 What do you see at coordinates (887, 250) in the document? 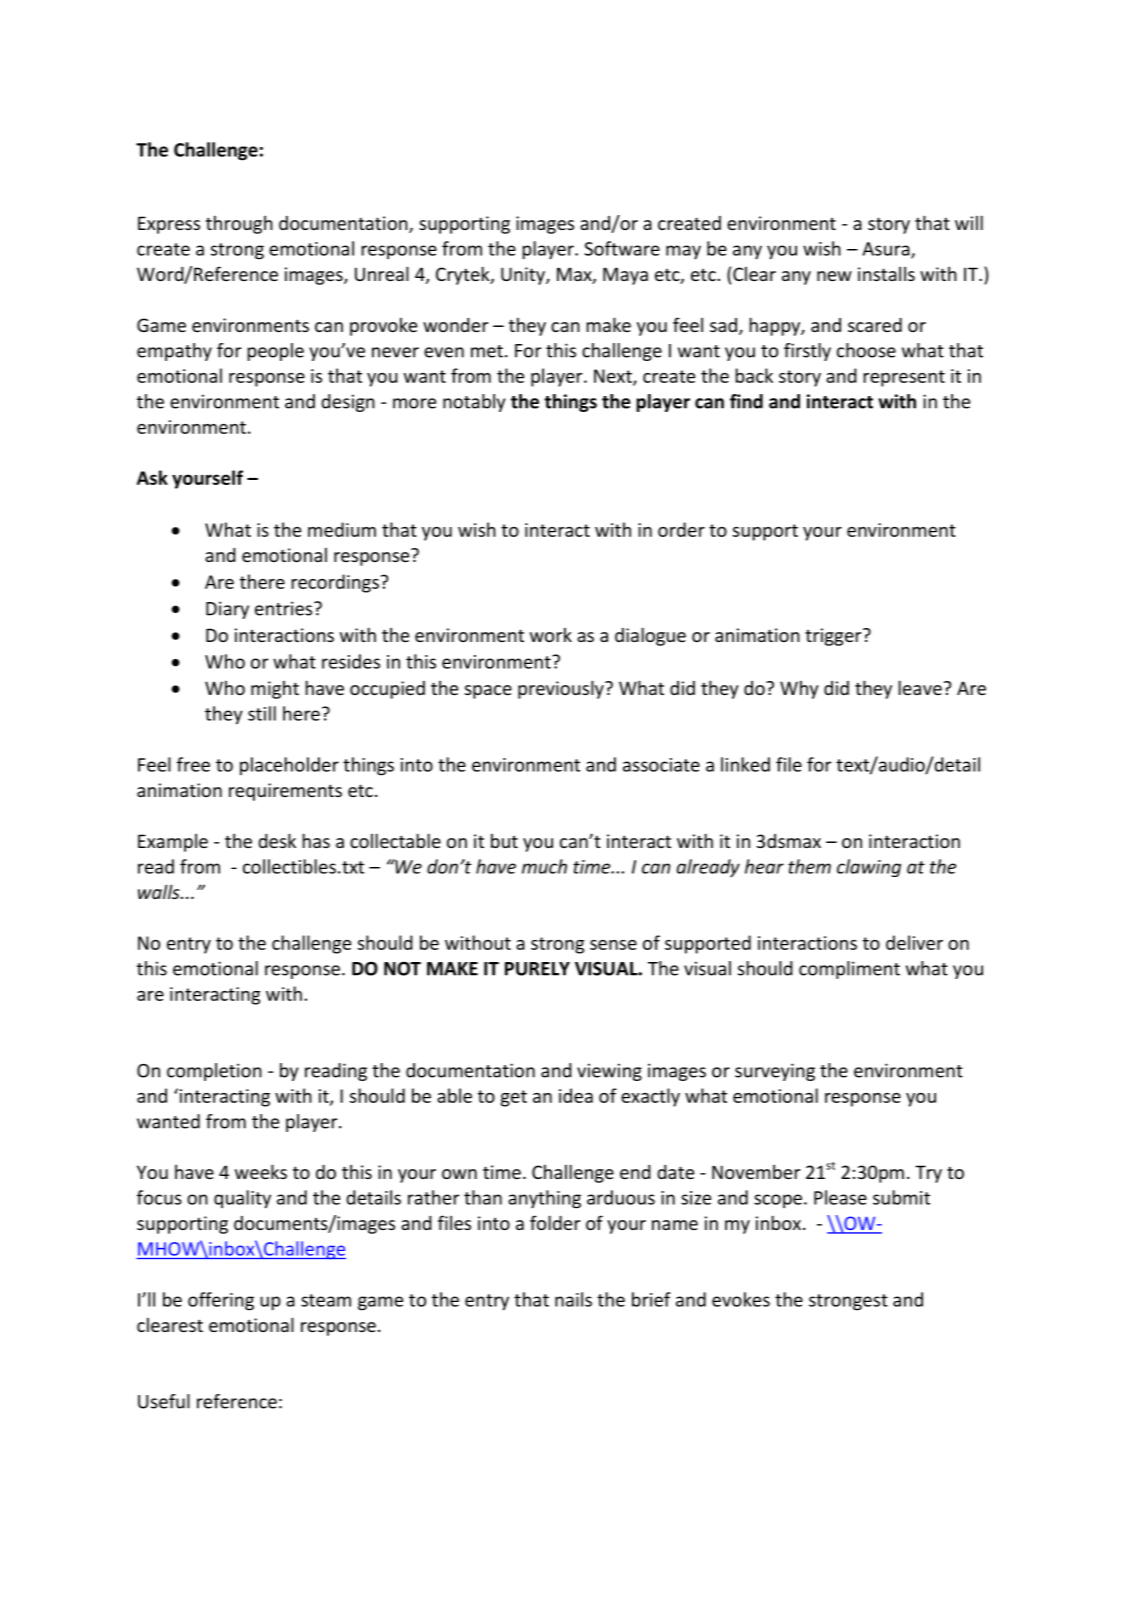
I see `Asura` at bounding box center [887, 250].
